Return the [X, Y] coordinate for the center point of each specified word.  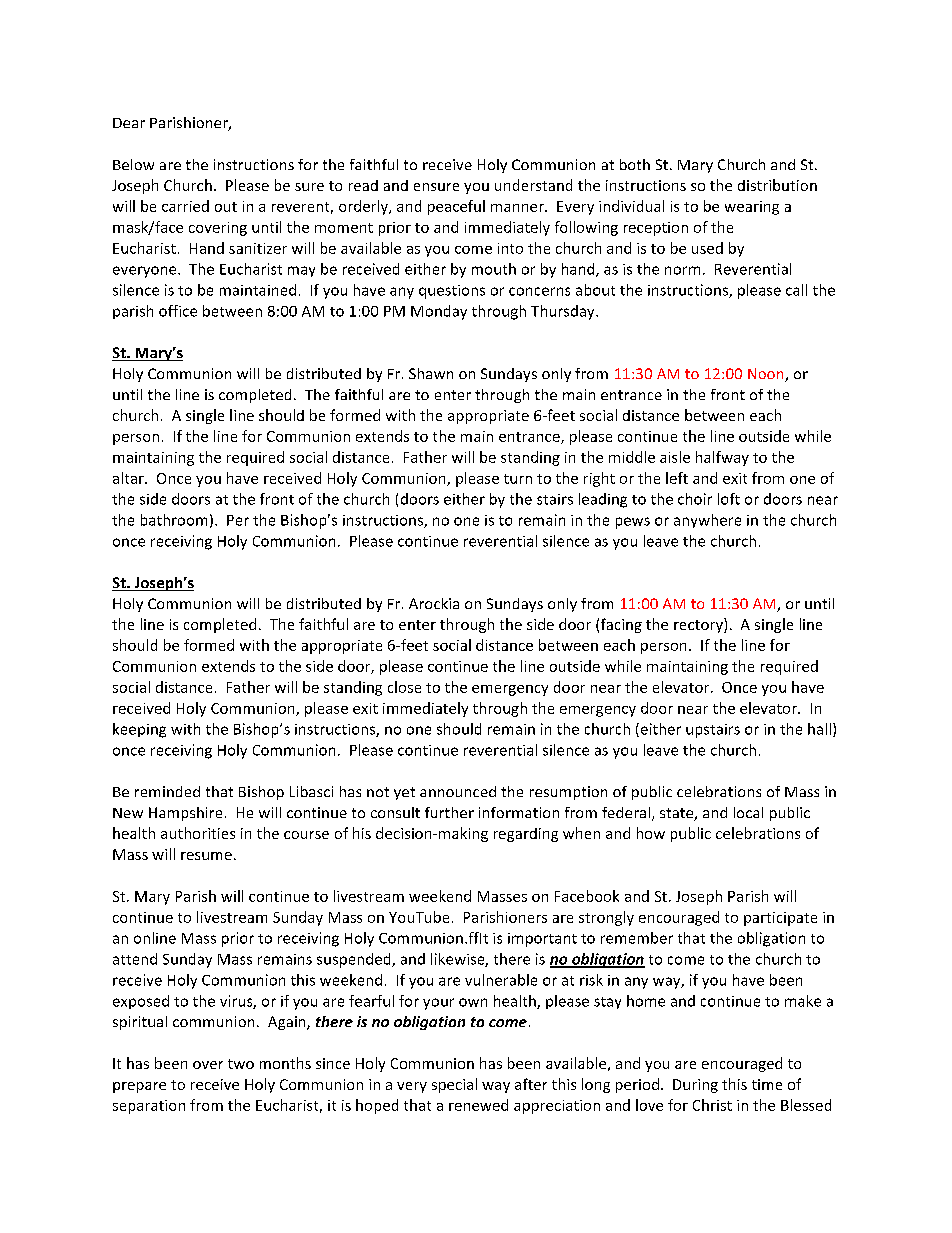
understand [533, 185]
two [241, 1064]
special [454, 1085]
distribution [777, 185]
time [767, 1084]
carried [185, 206]
